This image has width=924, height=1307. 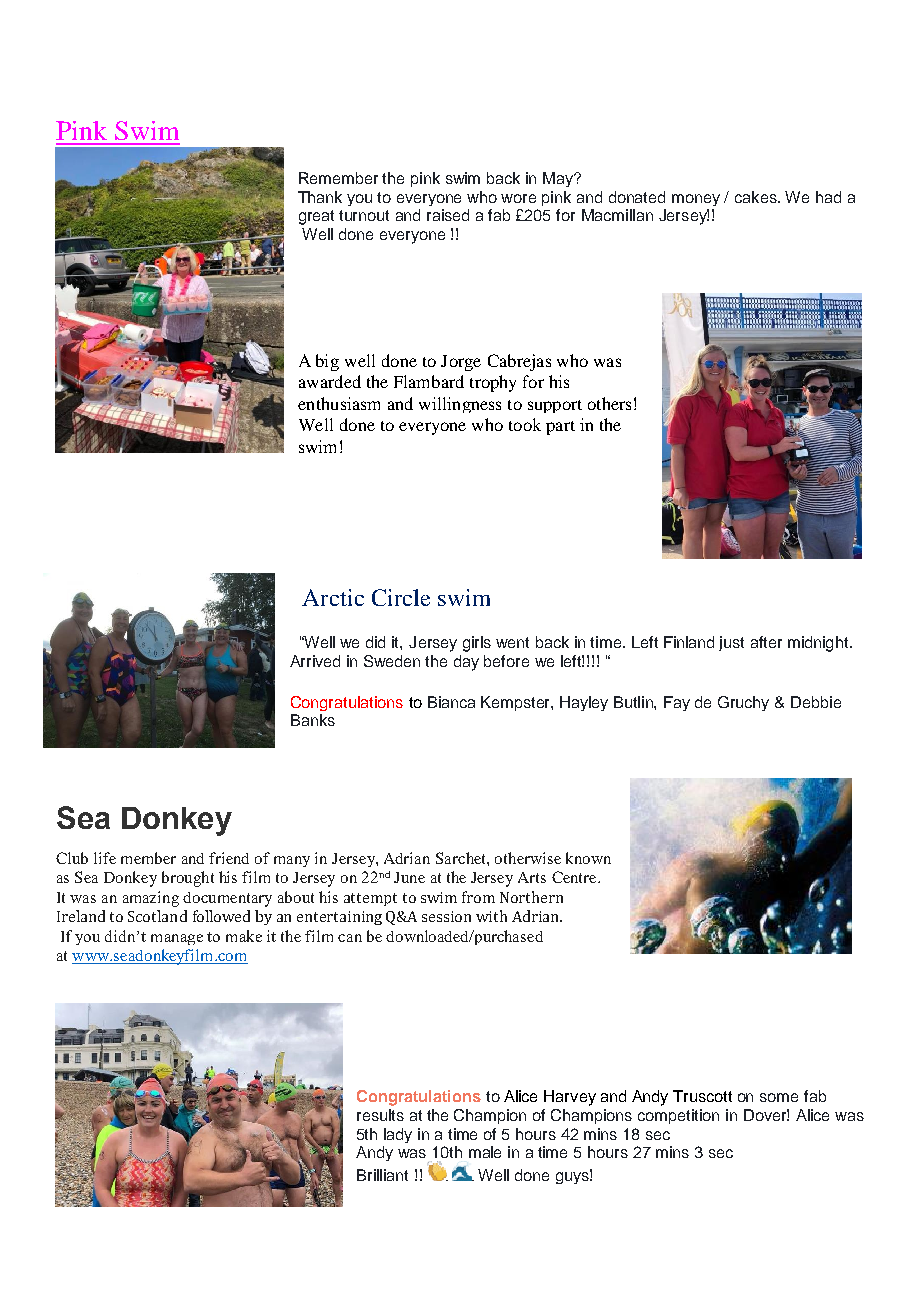 What do you see at coordinates (448, 215) in the image?
I see `raised` at bounding box center [448, 215].
